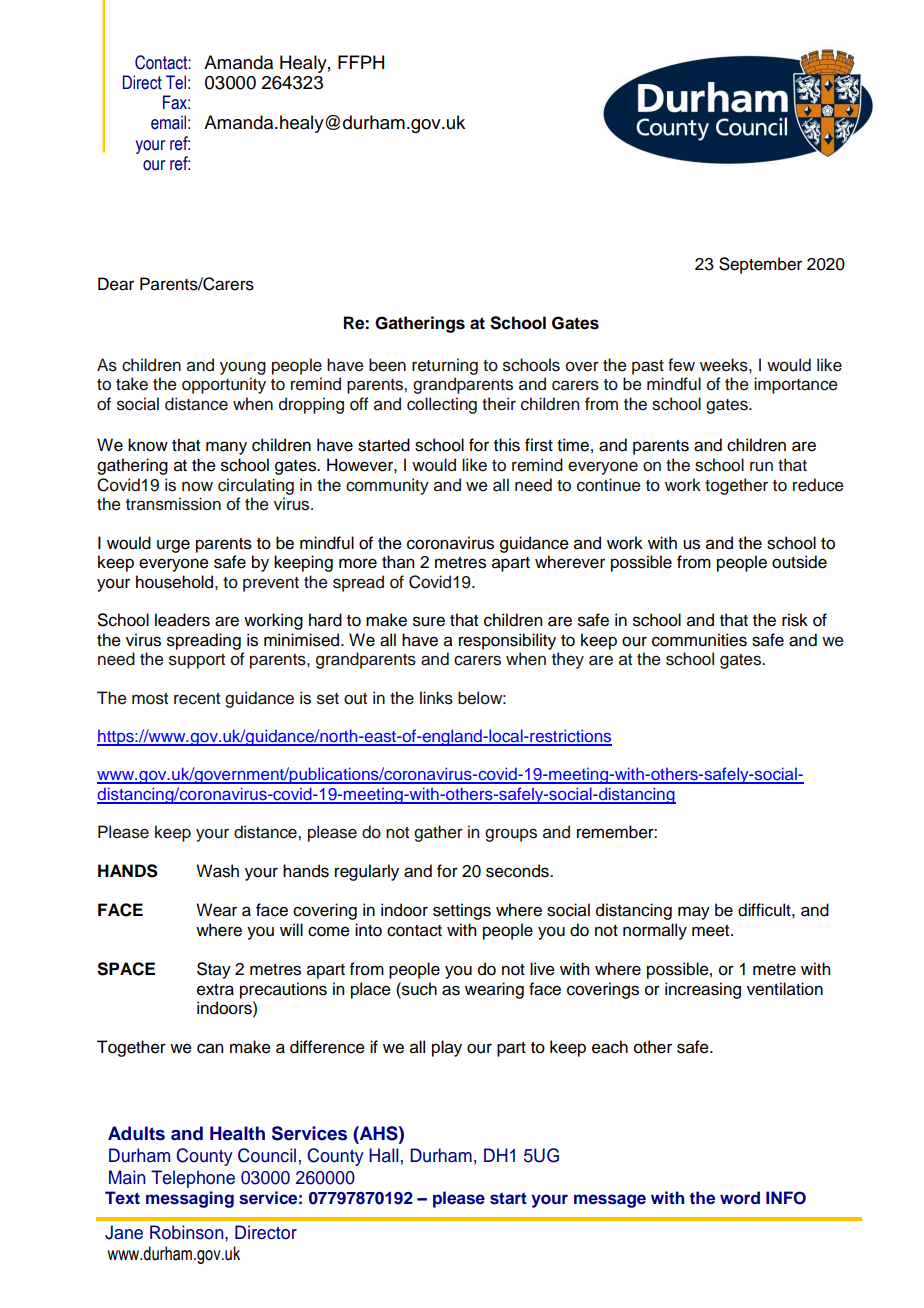 Image resolution: width=924 pixels, height=1308 pixels. I want to click on messaging, so click(190, 1199).
